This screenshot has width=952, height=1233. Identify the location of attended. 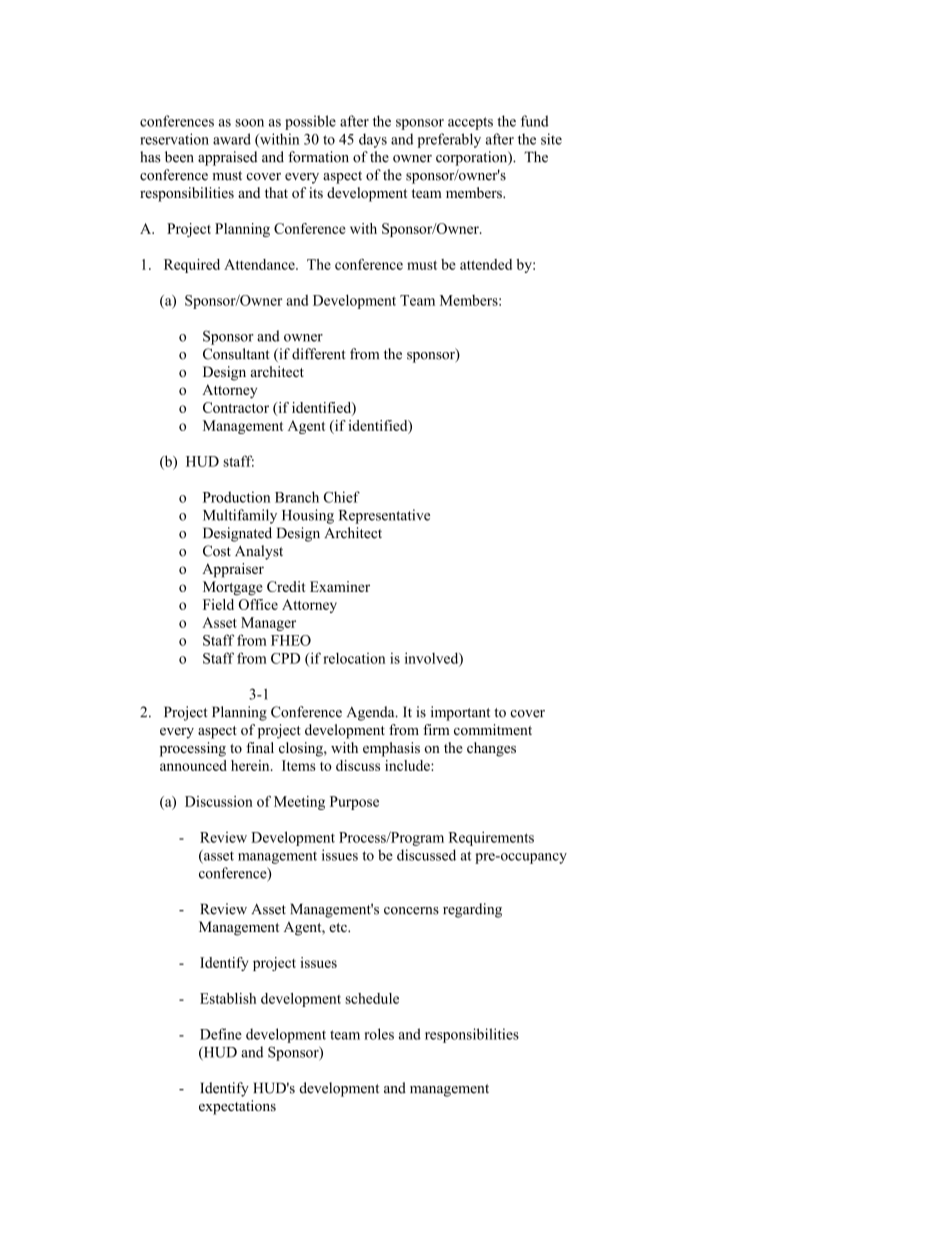
(486, 264).
